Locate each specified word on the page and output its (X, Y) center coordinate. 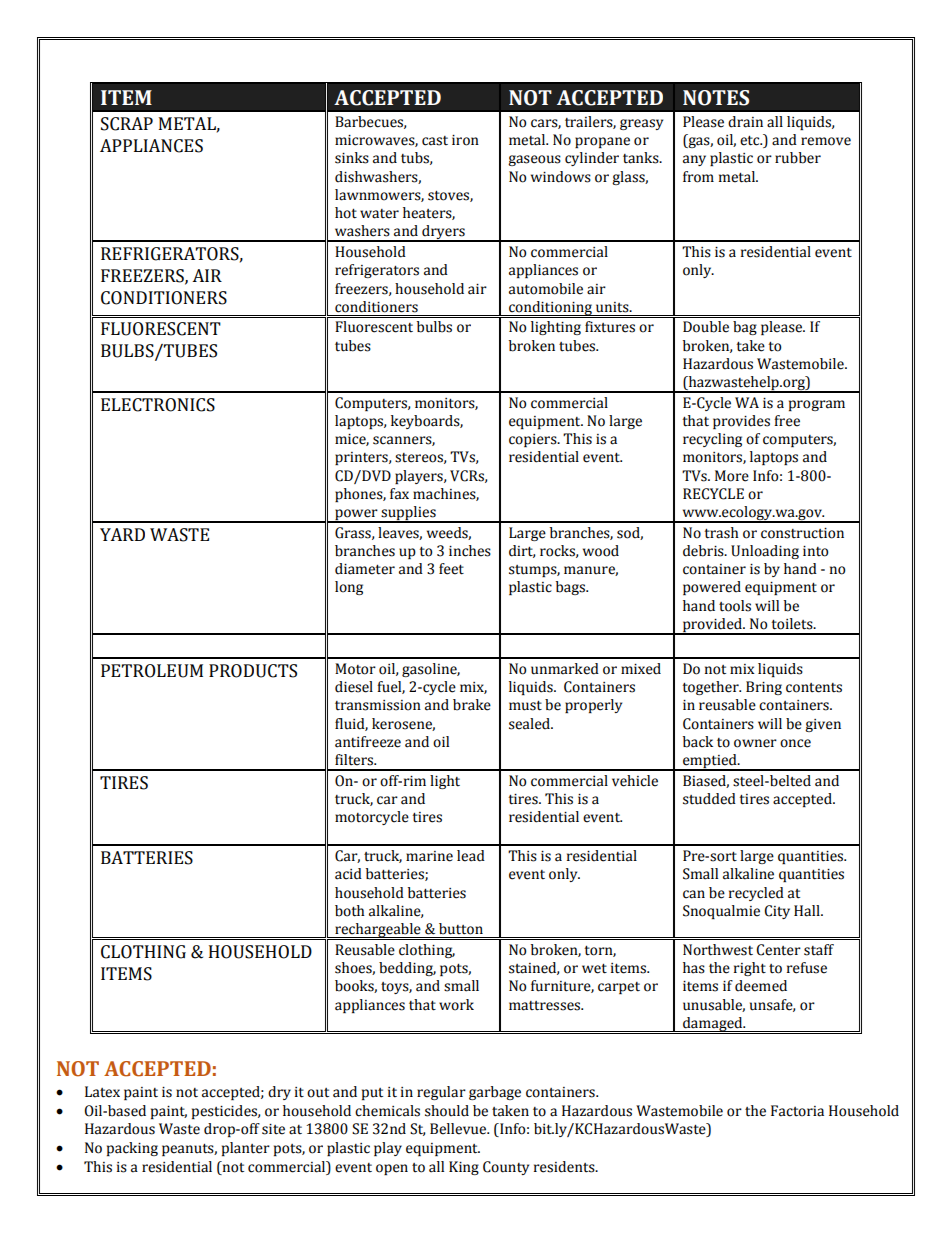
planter (246, 1149)
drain (745, 122)
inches (470, 551)
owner (755, 743)
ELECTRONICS (158, 405)
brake (472, 705)
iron (465, 140)
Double (706, 327)
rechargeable (378, 931)
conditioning (550, 308)
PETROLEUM (152, 671)
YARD (122, 534)
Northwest (718, 950)
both (350, 911)
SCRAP (127, 124)
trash (721, 533)
